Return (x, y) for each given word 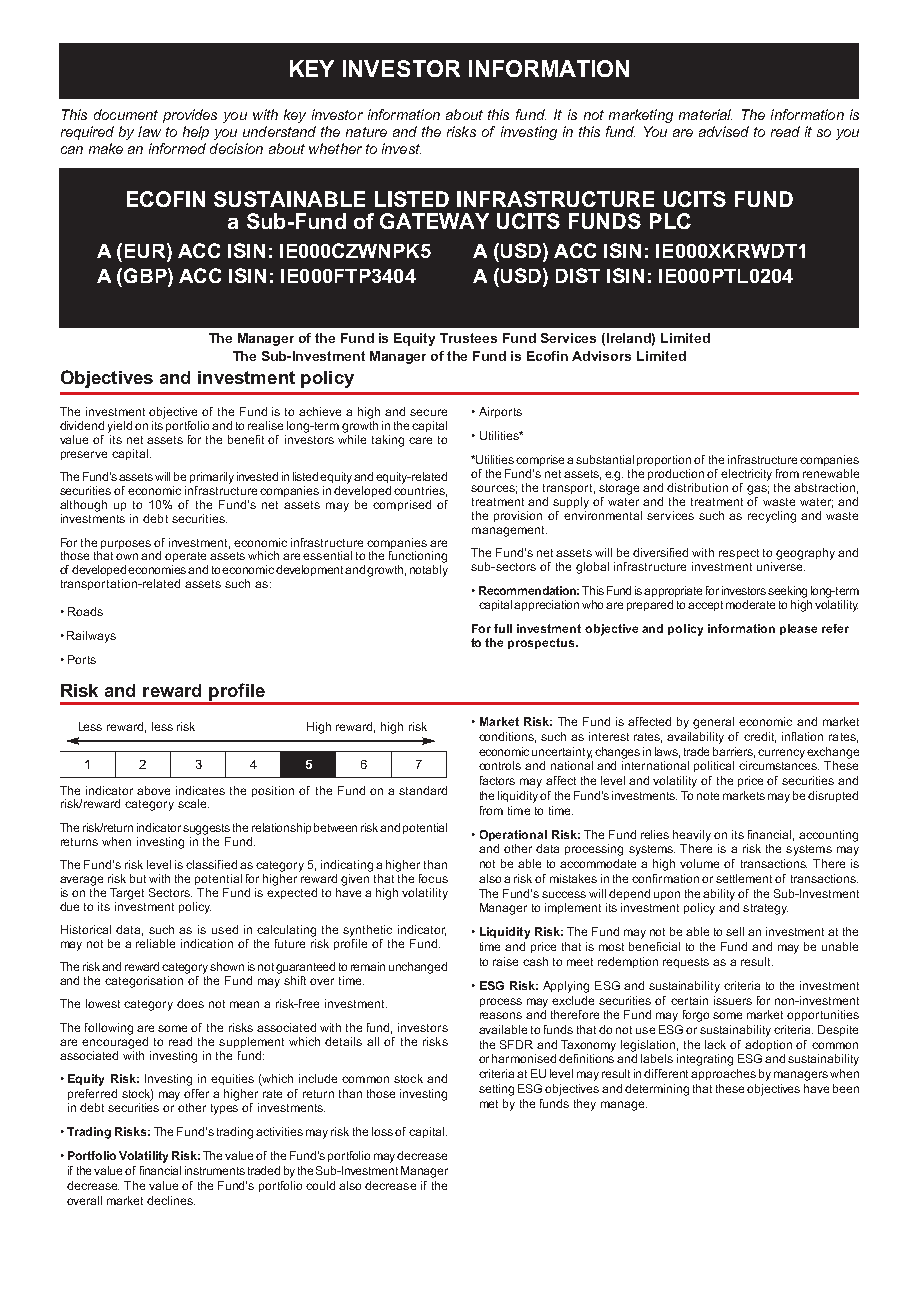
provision (518, 516)
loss (382, 1131)
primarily (212, 478)
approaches (723, 1074)
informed (177, 148)
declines (171, 1200)
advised (724, 131)
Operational (513, 835)
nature (366, 132)
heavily (692, 836)
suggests (206, 829)
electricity (746, 475)
